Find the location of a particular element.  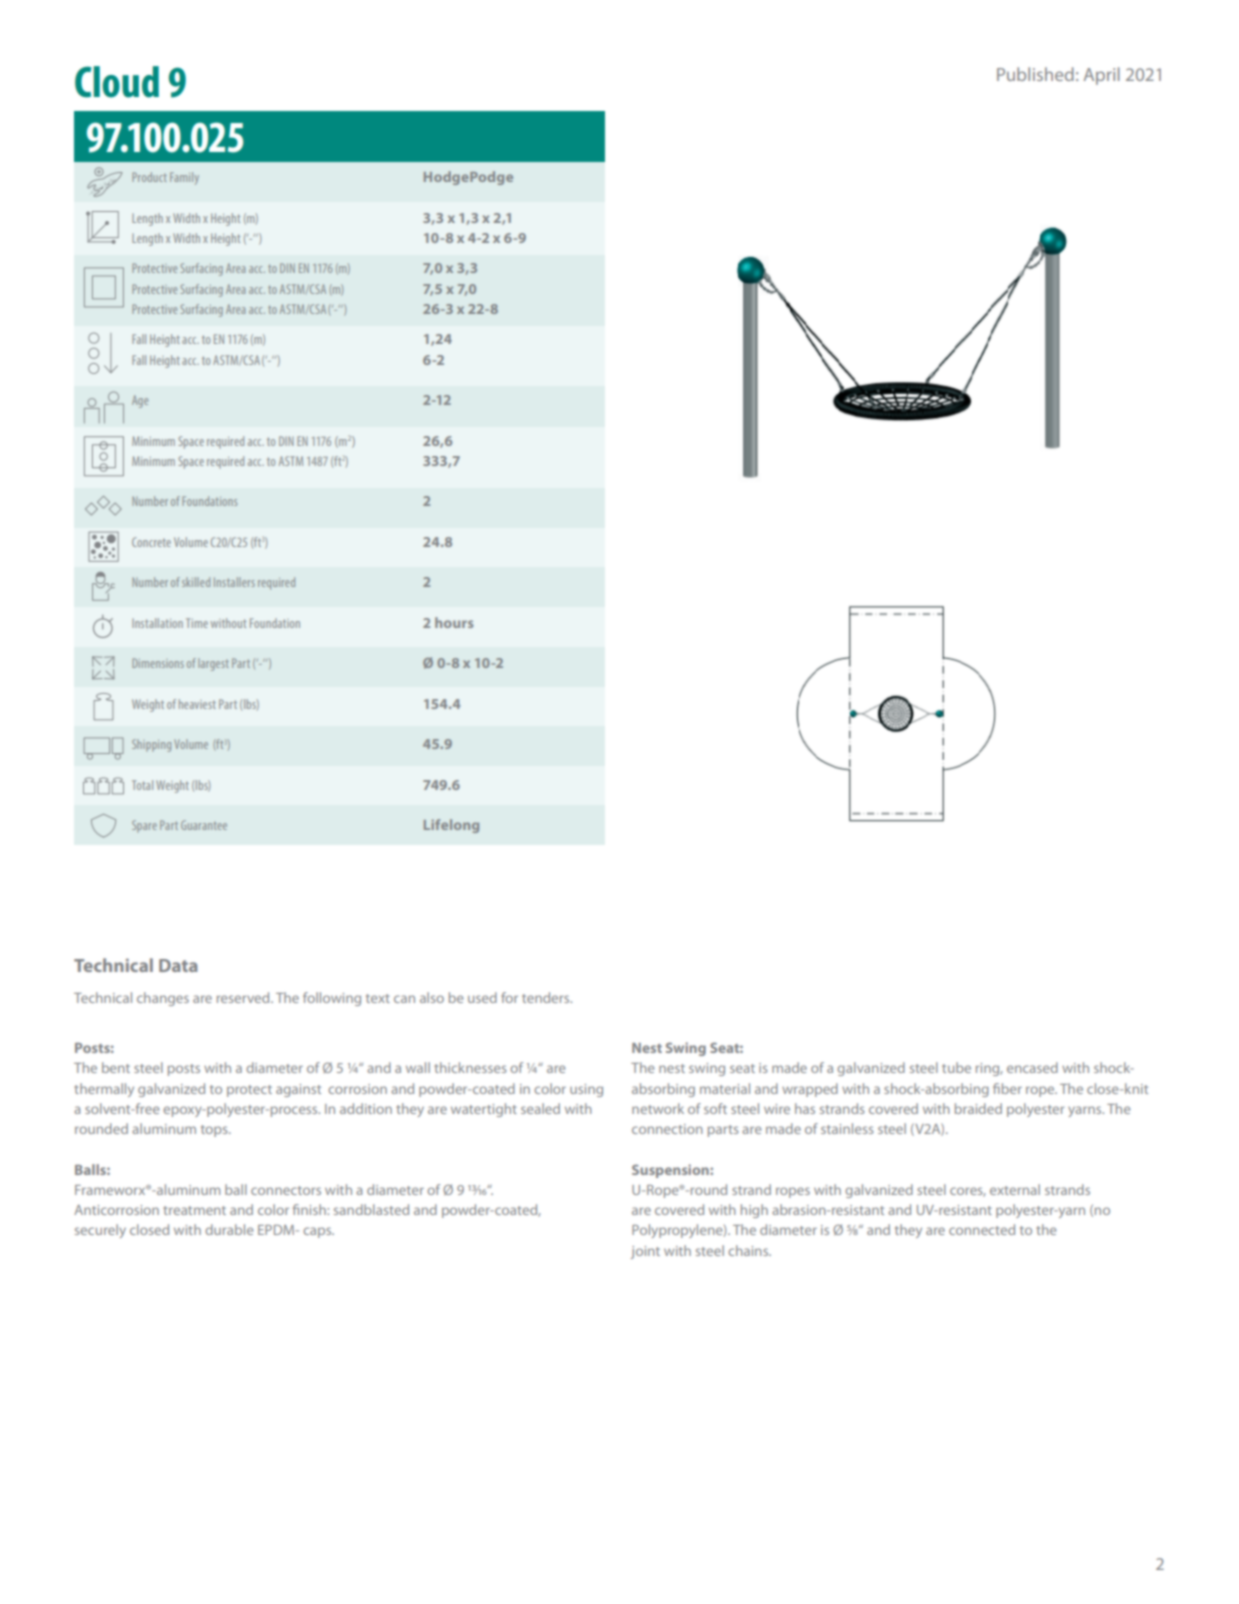

joint is located at coordinates (645, 1252).
